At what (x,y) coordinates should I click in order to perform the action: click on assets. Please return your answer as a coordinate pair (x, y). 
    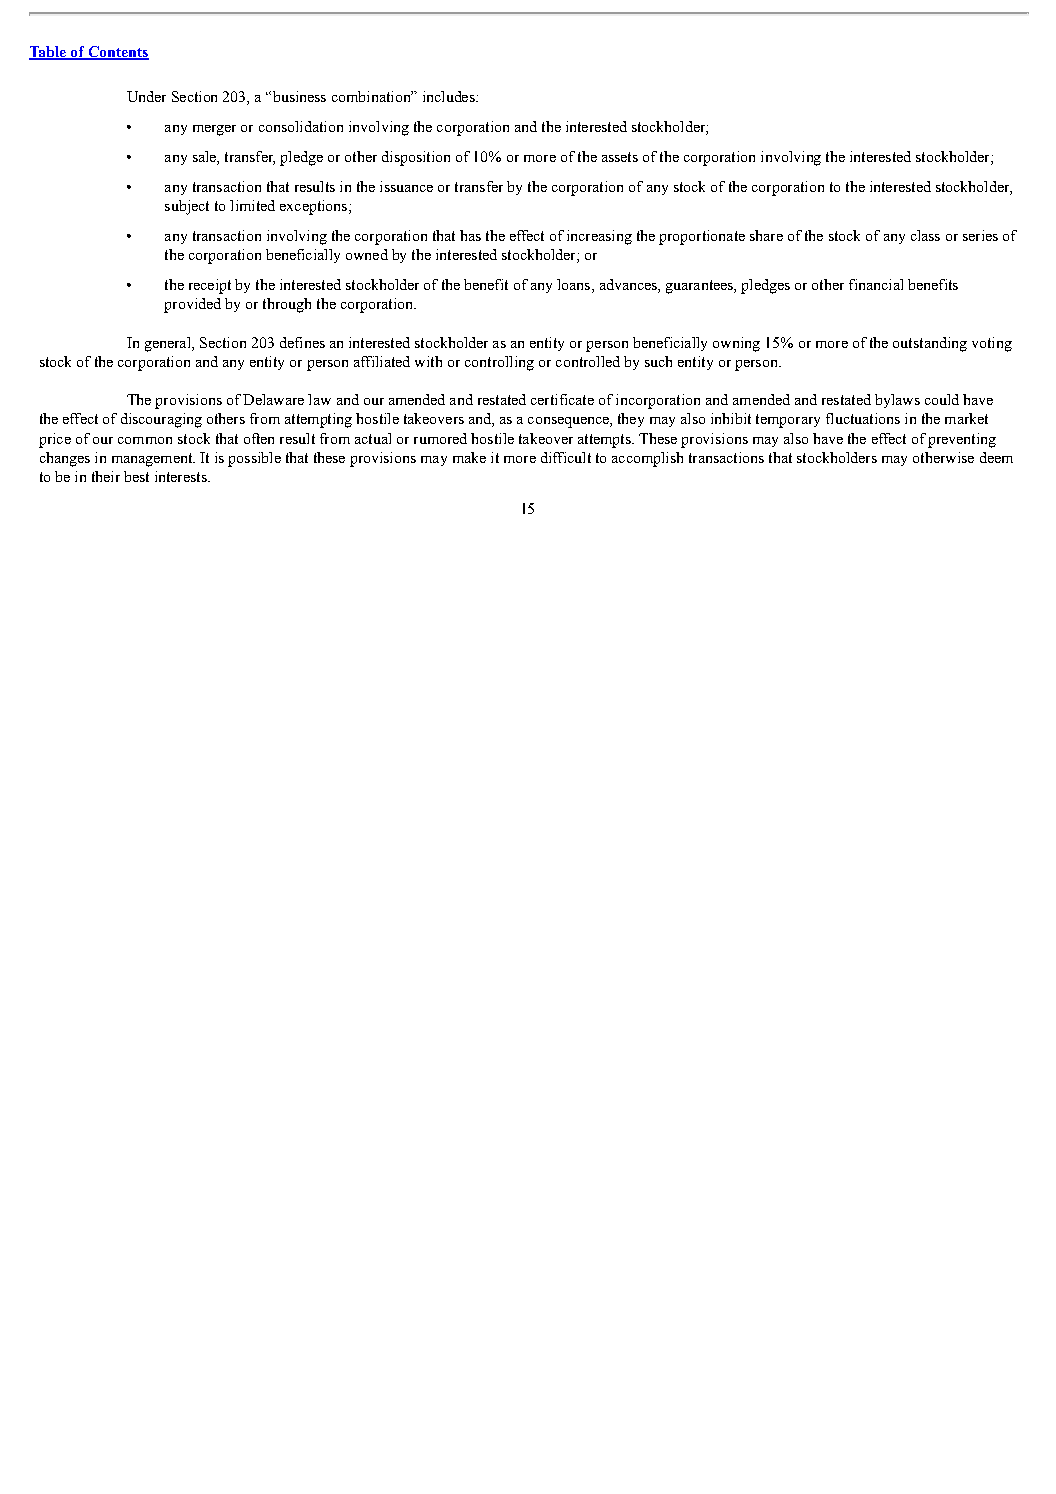
    Looking at the image, I should click on (620, 157).
